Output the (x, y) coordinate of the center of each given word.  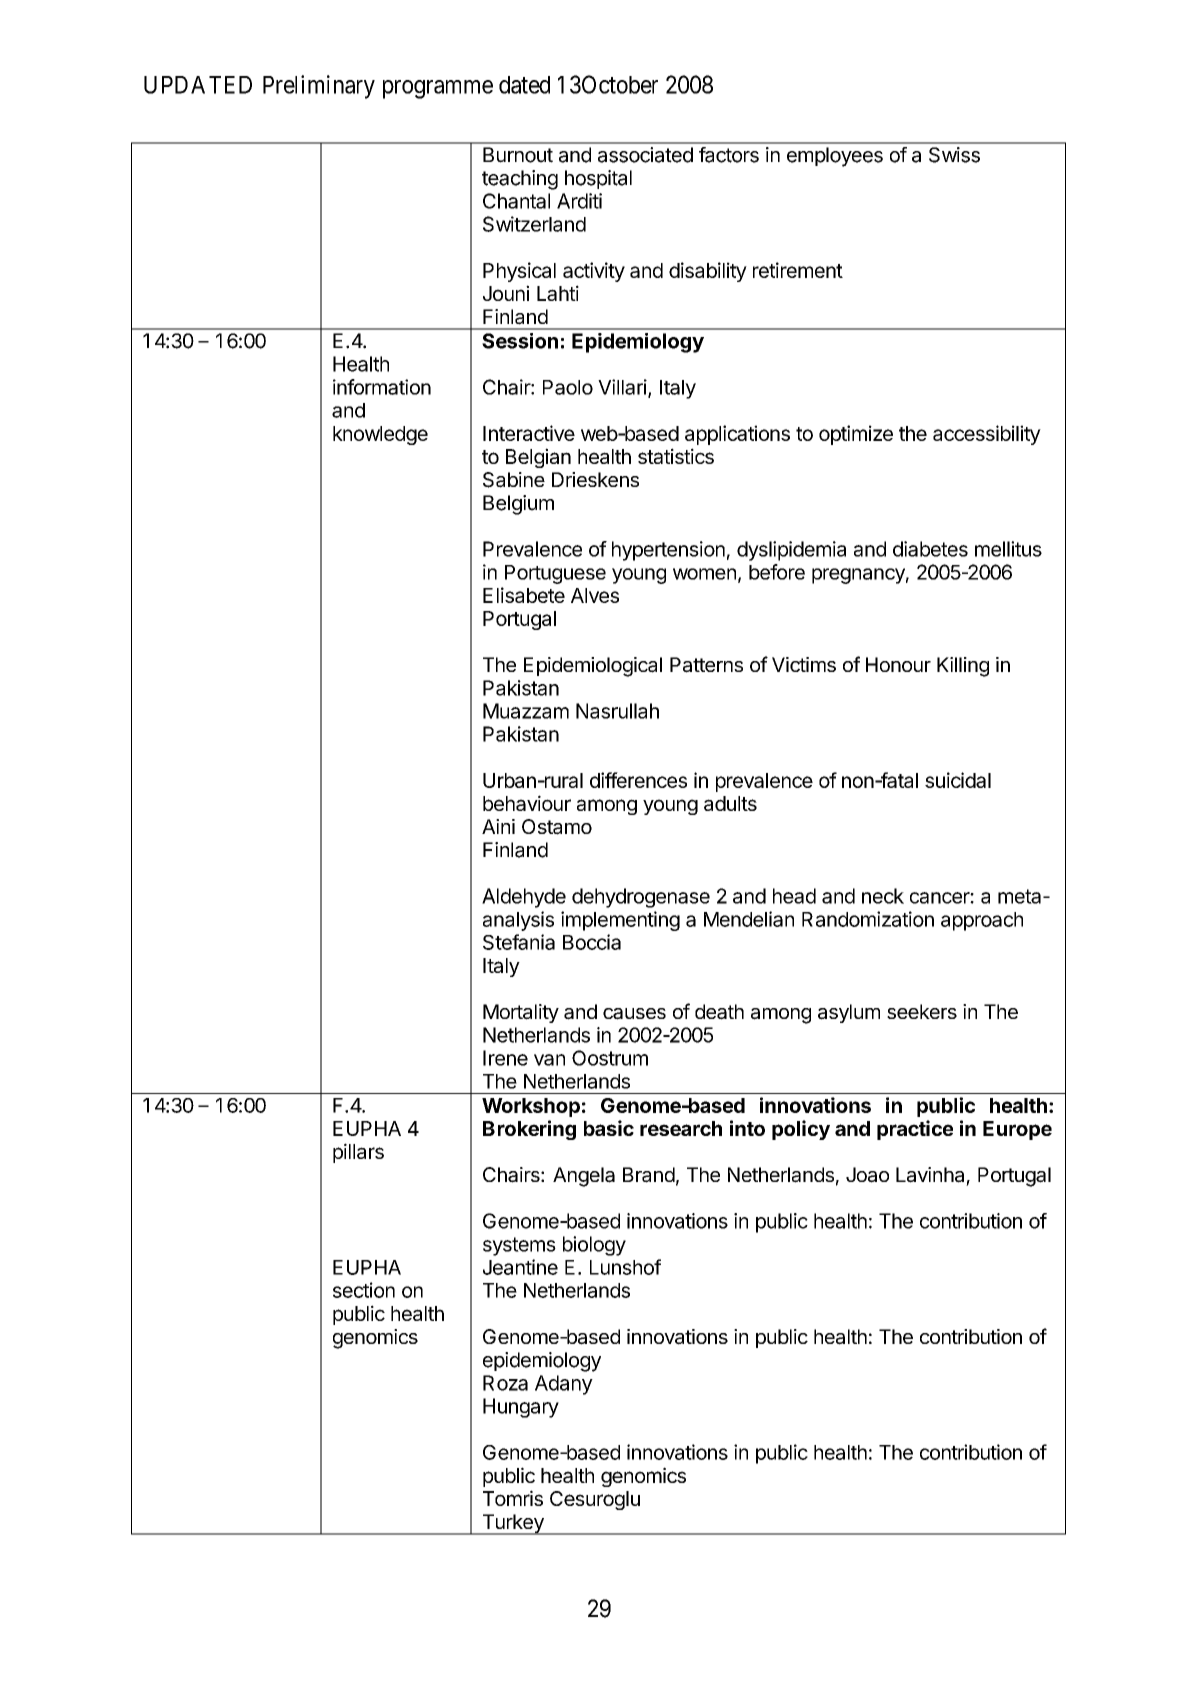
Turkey (513, 1524)
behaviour (527, 803)
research (681, 1128)
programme (438, 89)
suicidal (958, 780)
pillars (358, 1153)
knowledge (380, 435)
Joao (867, 1175)
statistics (676, 456)
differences (638, 780)
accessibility (987, 435)
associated (645, 155)
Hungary (521, 1408)
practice (915, 1130)
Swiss (954, 155)
